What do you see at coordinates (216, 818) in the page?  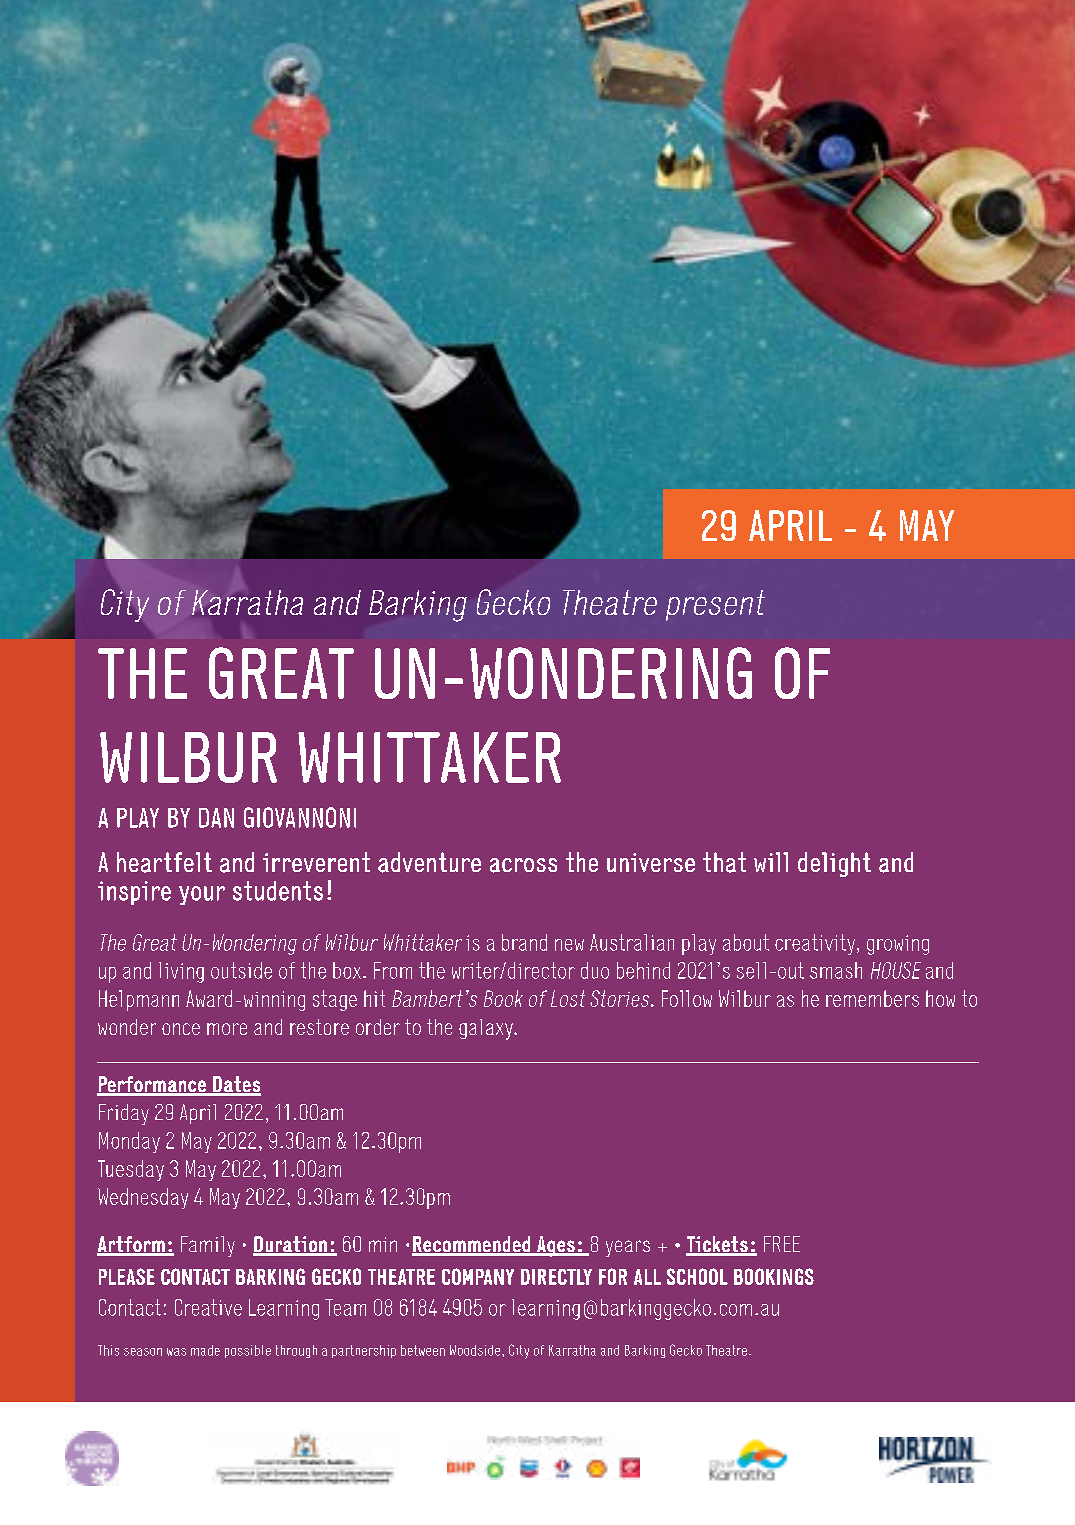 I see `DAN` at bounding box center [216, 818].
